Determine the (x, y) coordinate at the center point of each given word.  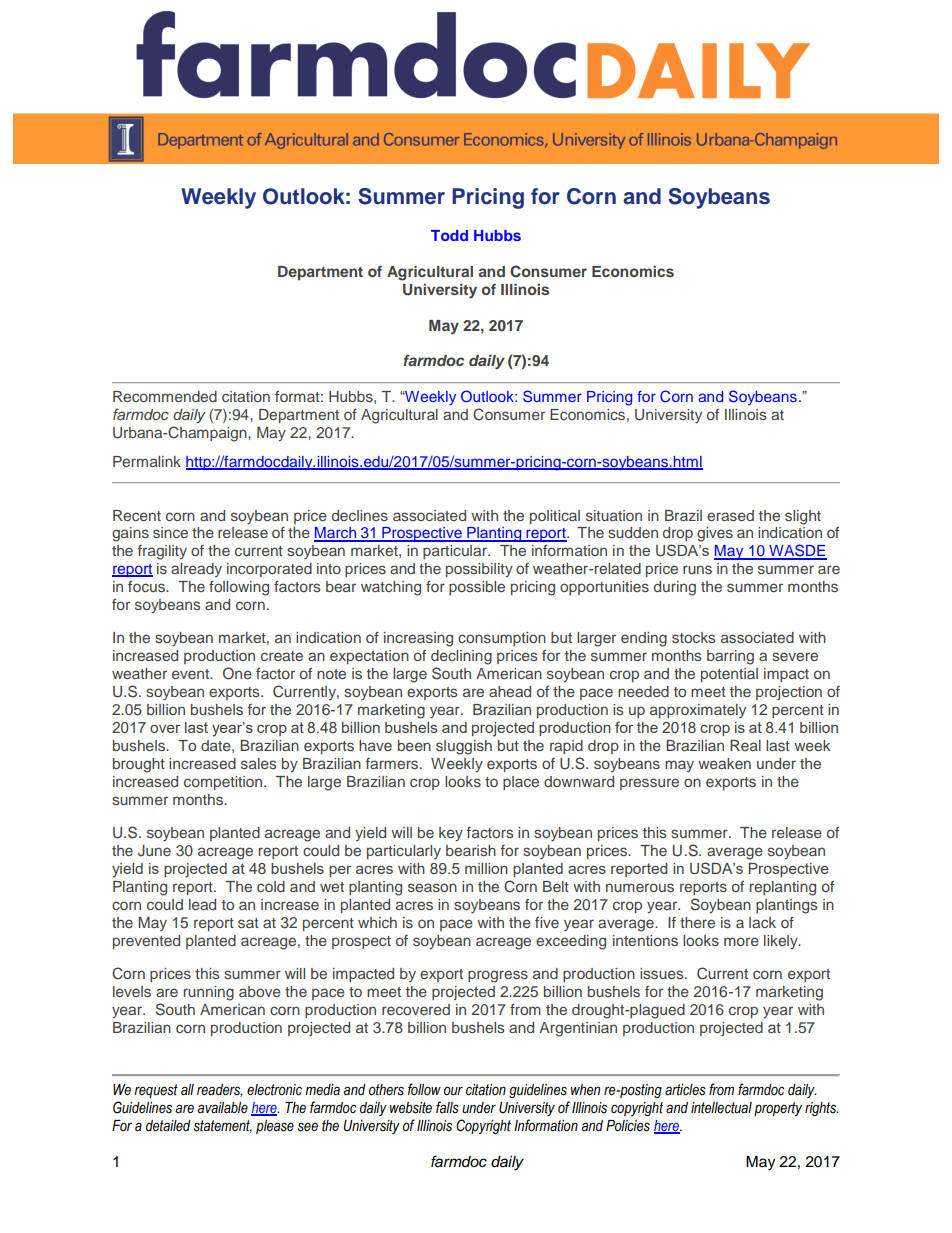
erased (730, 515)
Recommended (165, 396)
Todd (449, 235)
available (223, 1108)
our (453, 1091)
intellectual (721, 1108)
